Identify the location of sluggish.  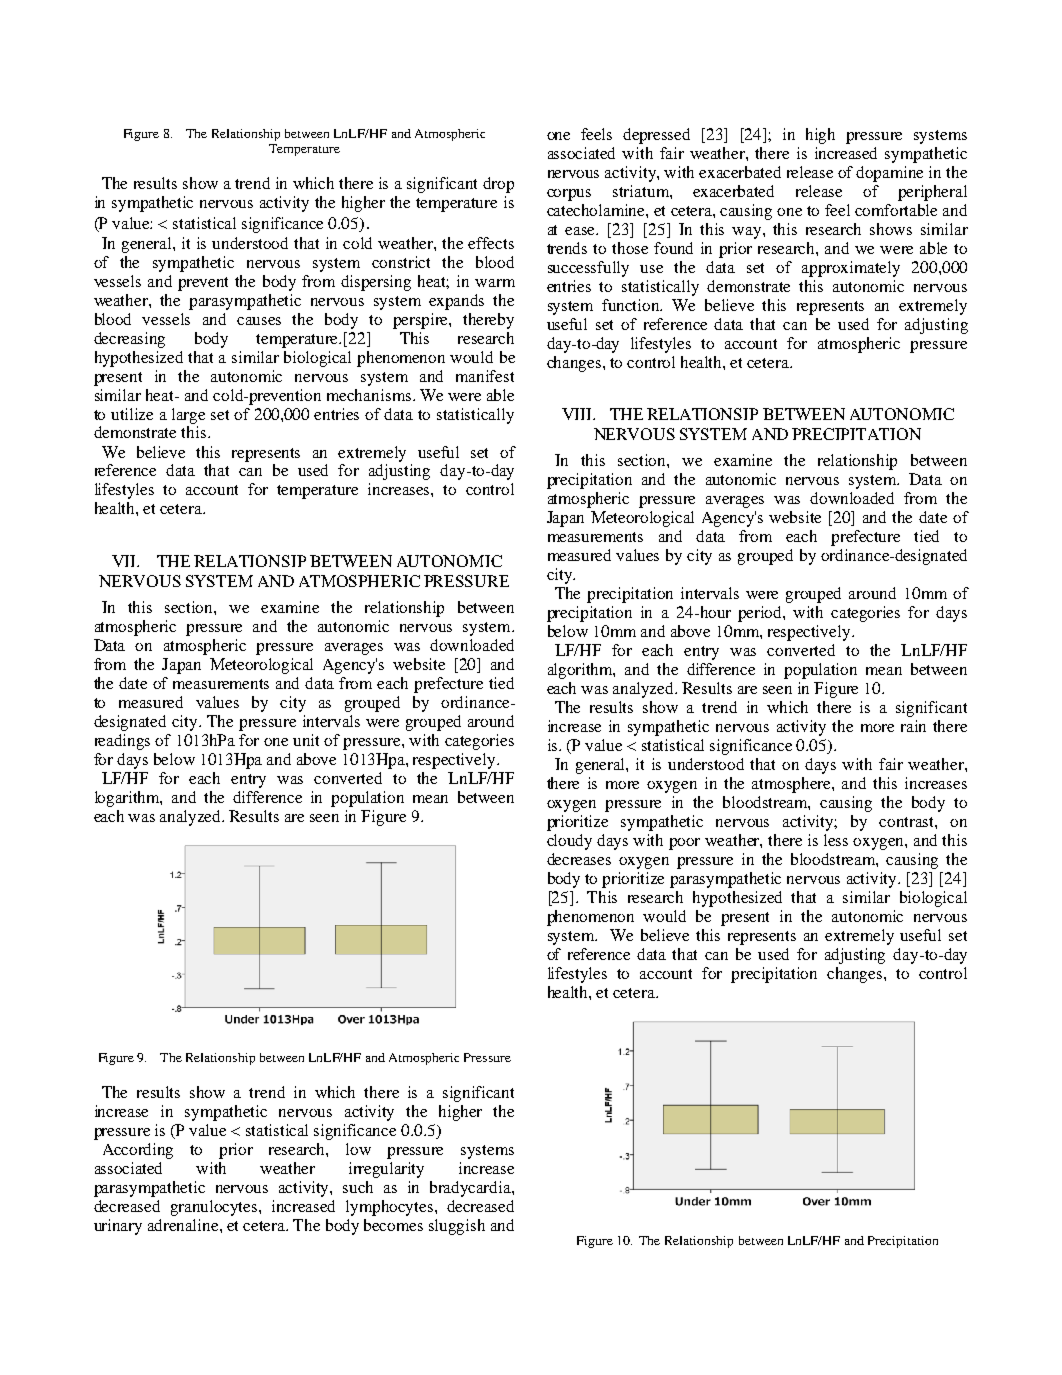
(457, 1227).
